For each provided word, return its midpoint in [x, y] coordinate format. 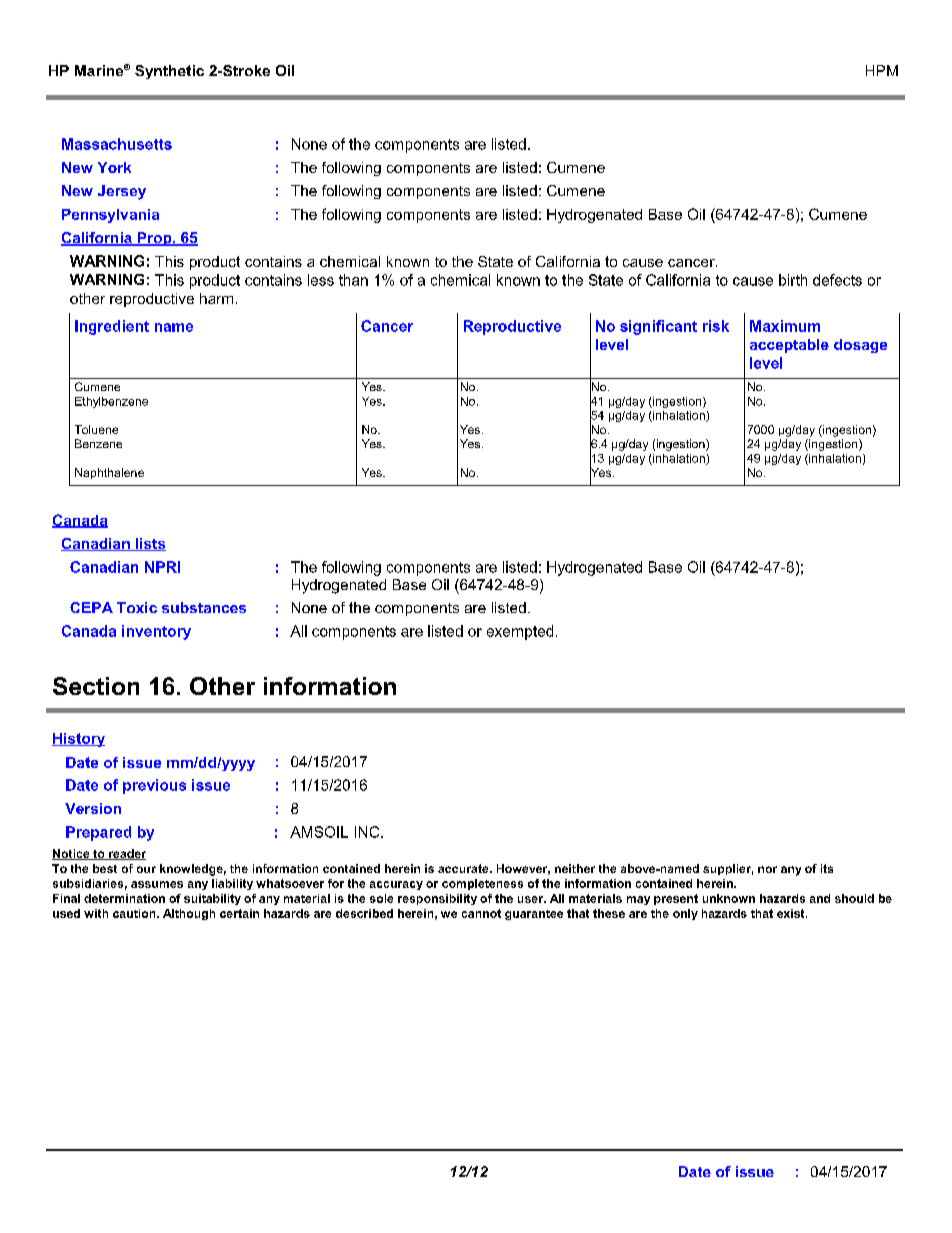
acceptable [789, 346]
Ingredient [112, 327]
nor [767, 869]
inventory [156, 632]
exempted [520, 632]
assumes [157, 884]
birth [793, 280]
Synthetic [169, 72]
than [353, 280]
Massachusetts [117, 144]
